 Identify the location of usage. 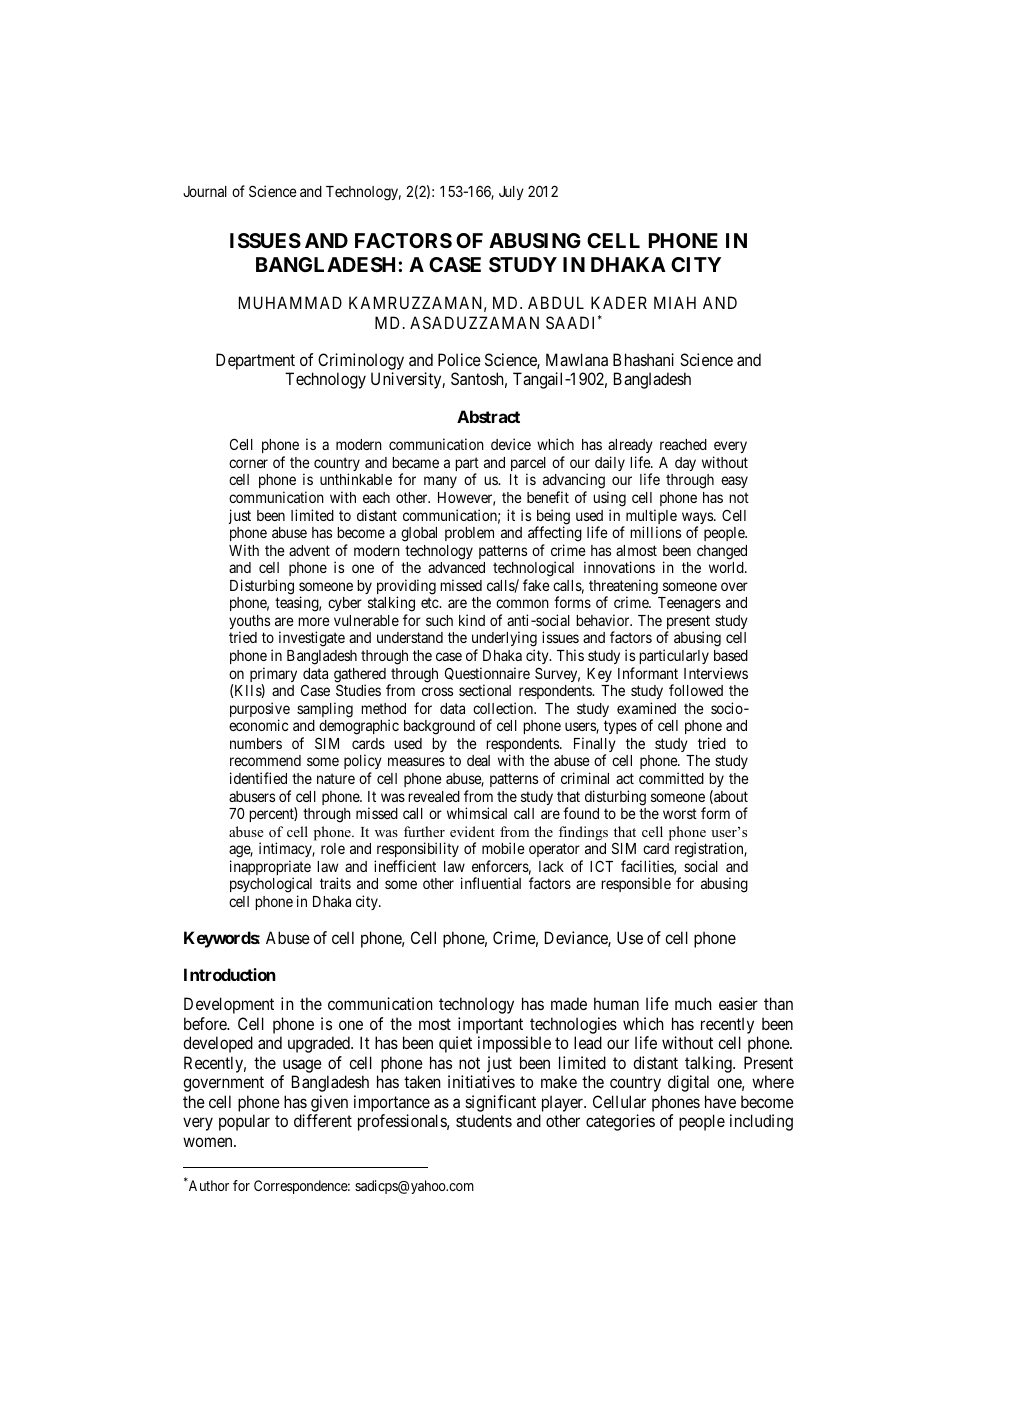
(301, 1067).
